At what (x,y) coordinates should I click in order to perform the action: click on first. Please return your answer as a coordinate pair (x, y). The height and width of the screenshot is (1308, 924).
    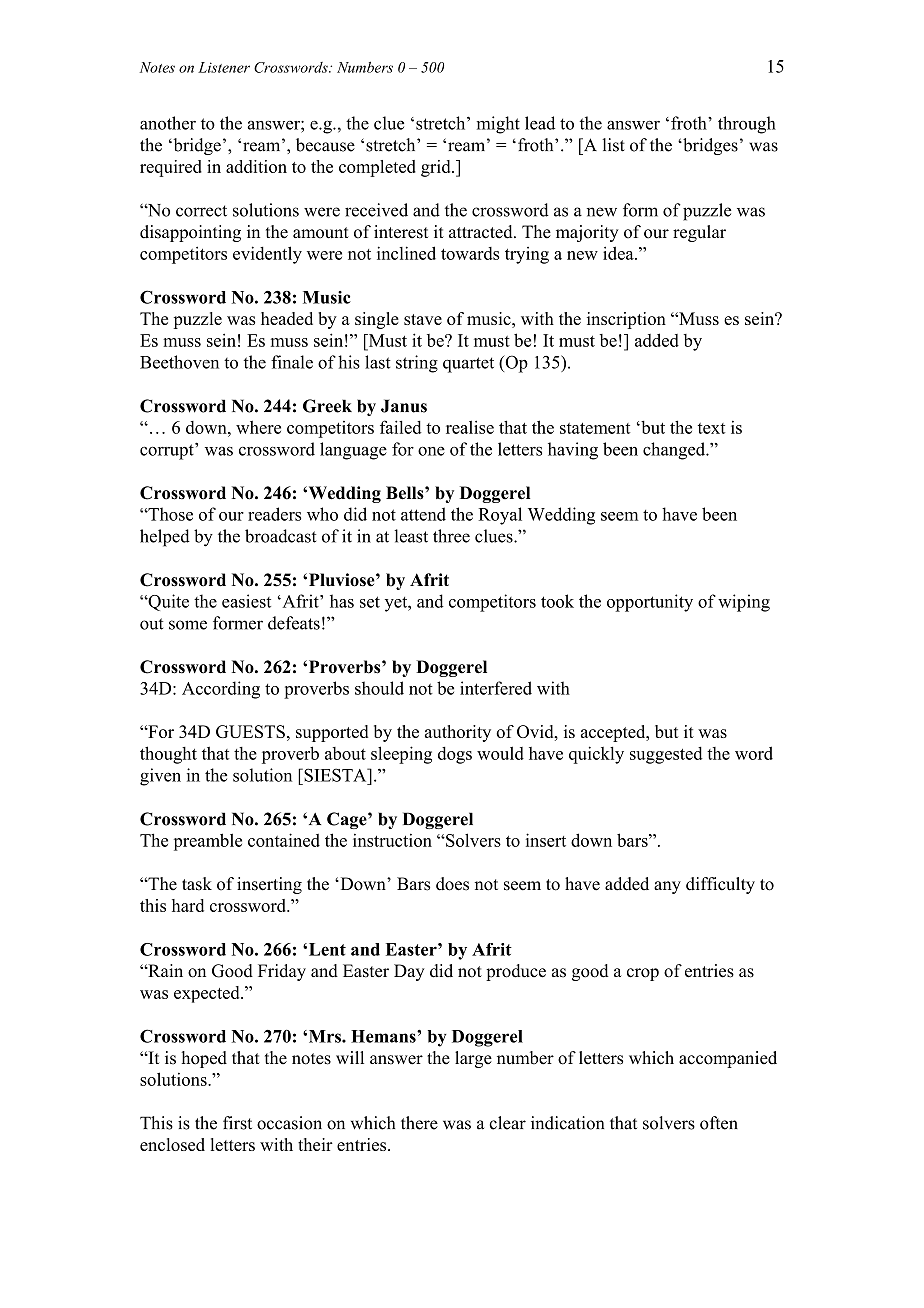
    Looking at the image, I should click on (237, 1123).
